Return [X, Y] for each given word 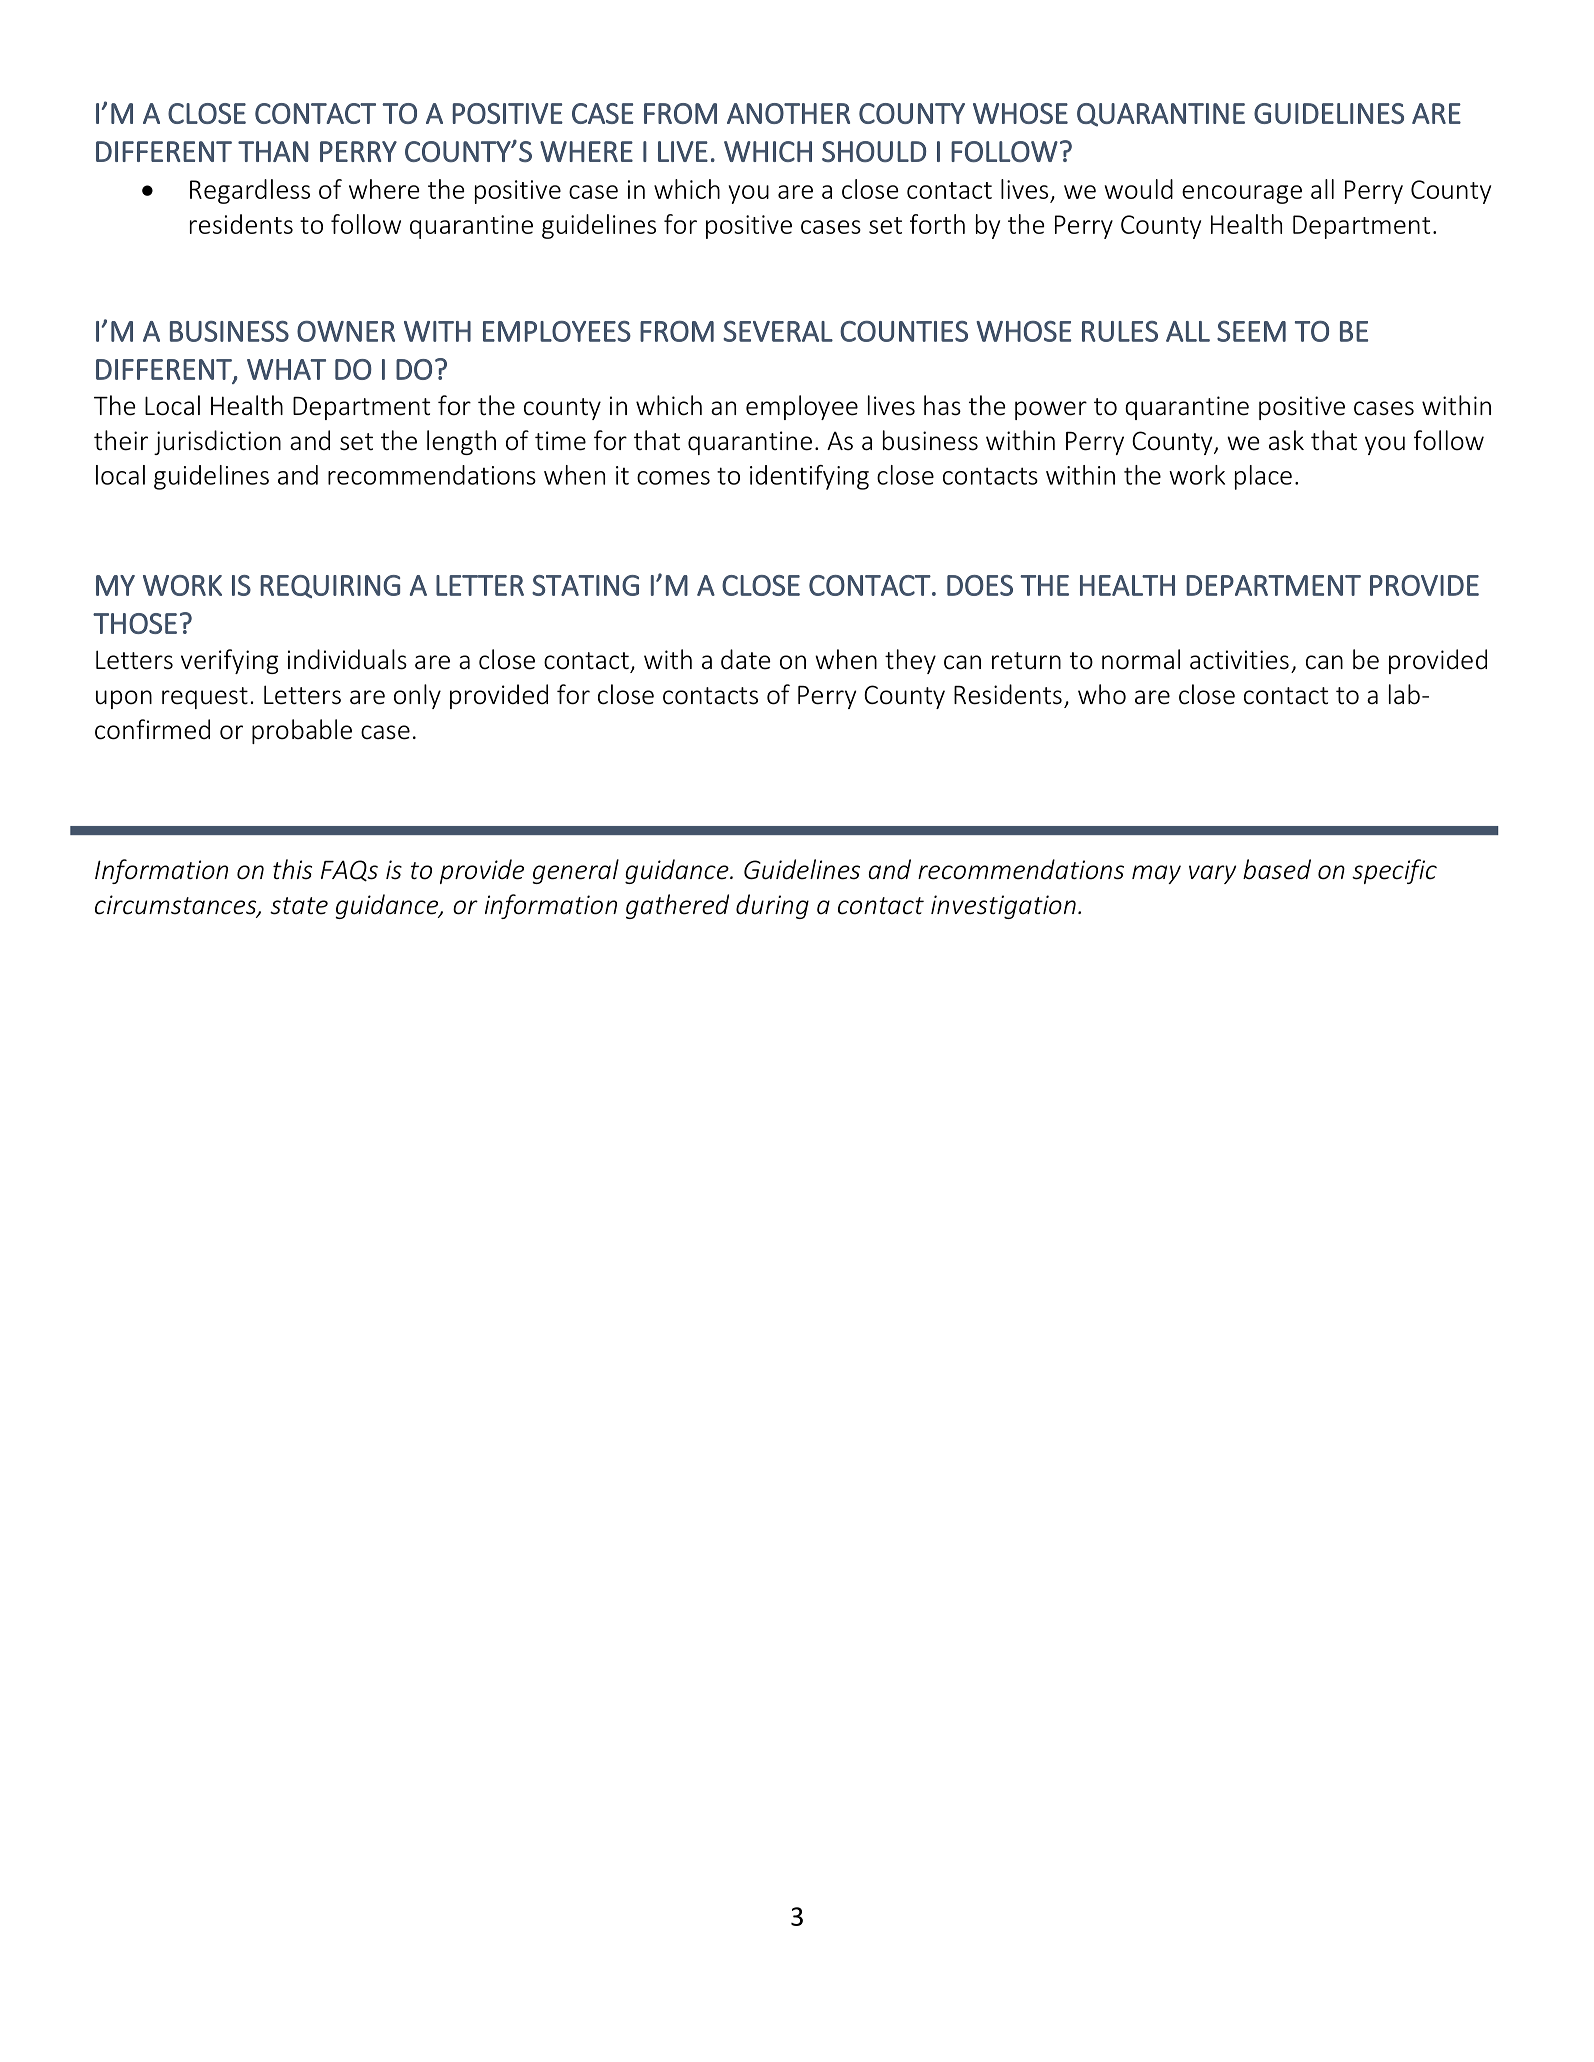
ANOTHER [788, 113]
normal [1141, 659]
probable [302, 731]
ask [1286, 440]
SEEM [1251, 331]
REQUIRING [330, 586]
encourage [1242, 194]
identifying [809, 477]
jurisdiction [217, 442]
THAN [273, 151]
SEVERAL [778, 331]
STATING [585, 585]
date [746, 659]
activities [1239, 660]
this [292, 869]
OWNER [346, 331]
